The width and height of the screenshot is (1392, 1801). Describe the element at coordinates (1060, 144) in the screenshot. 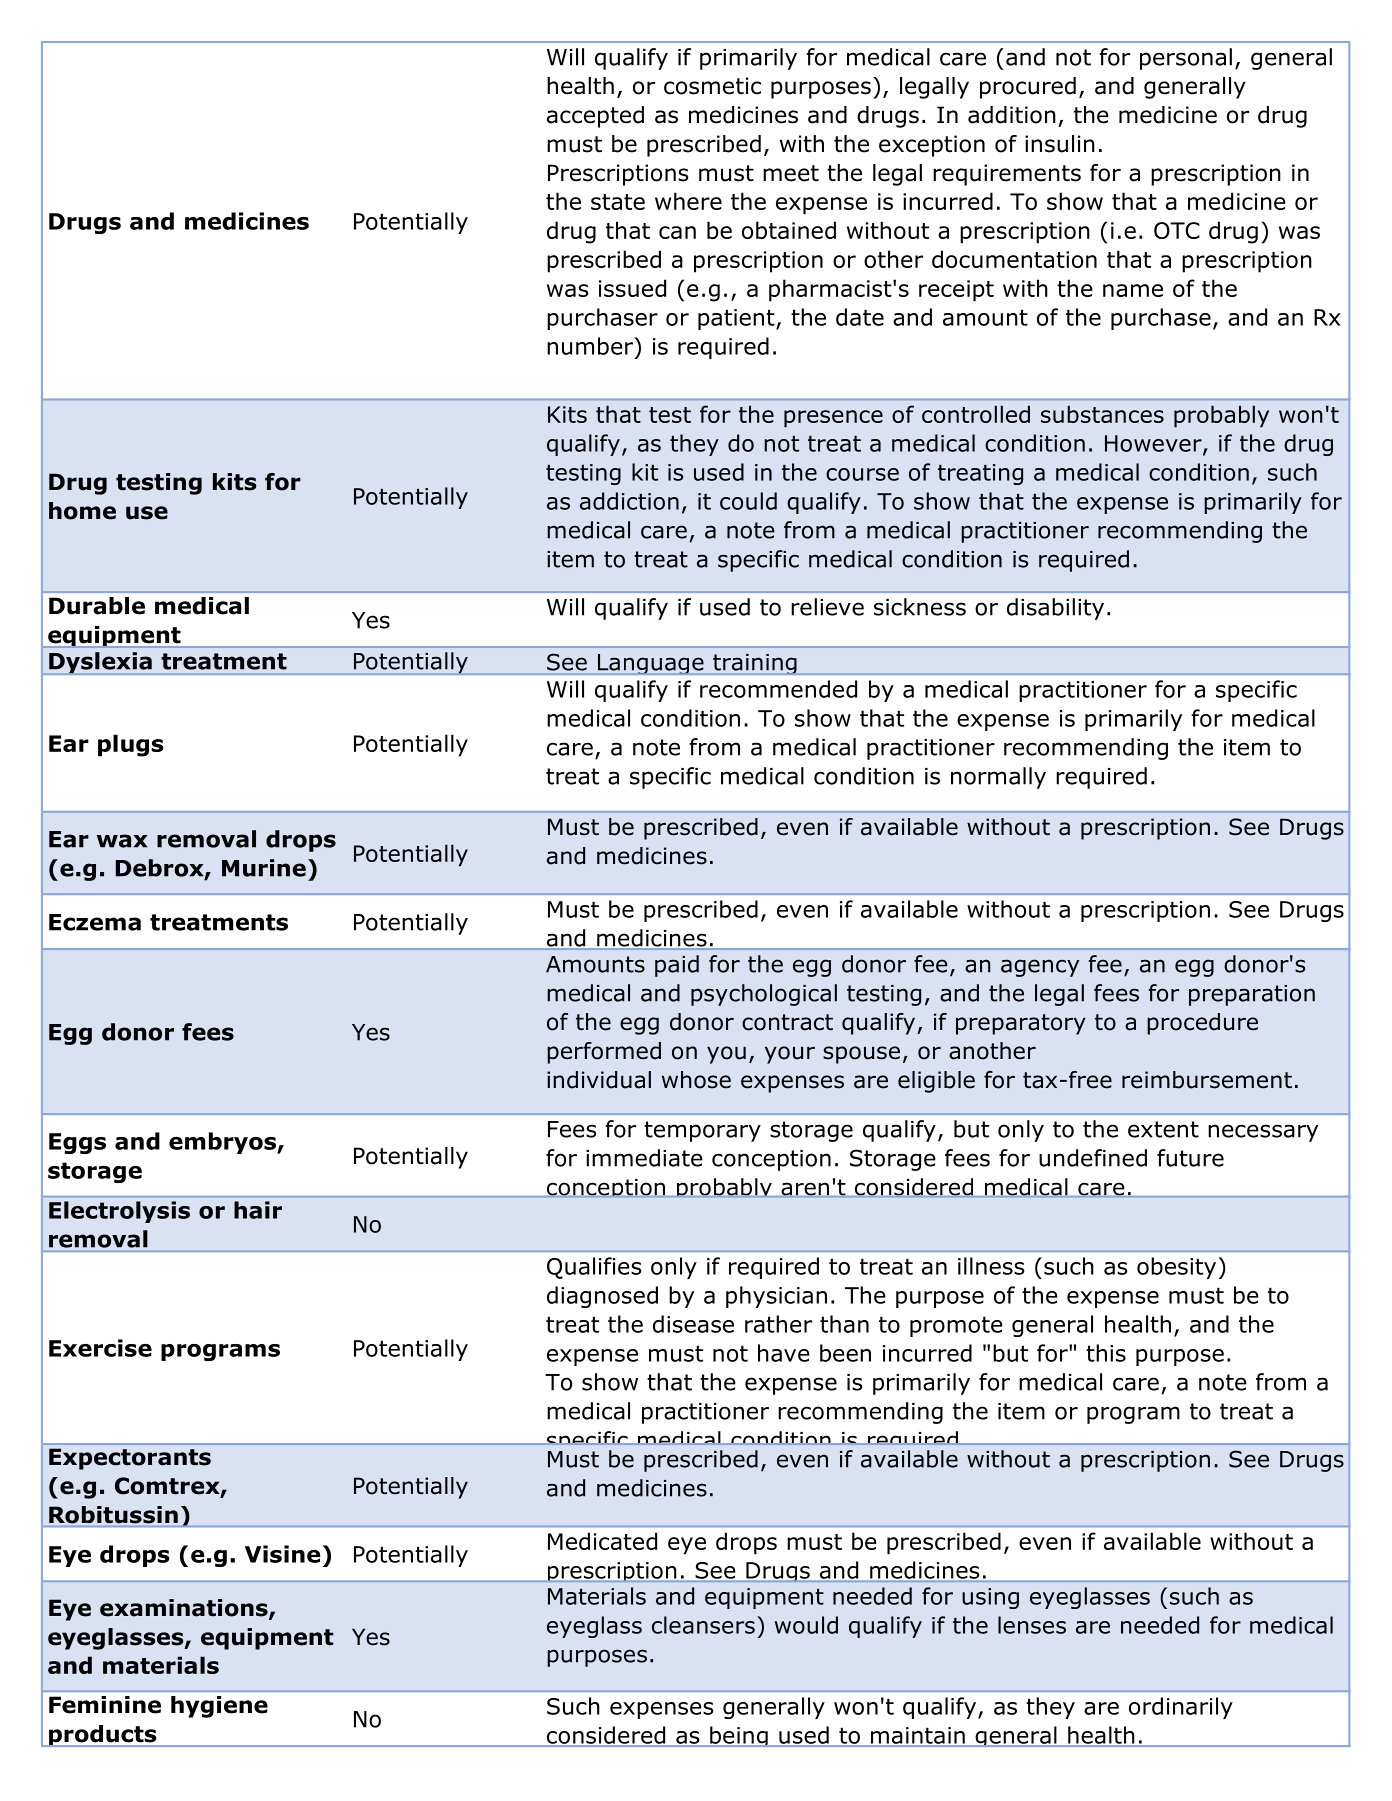

I see `insulin` at that location.
